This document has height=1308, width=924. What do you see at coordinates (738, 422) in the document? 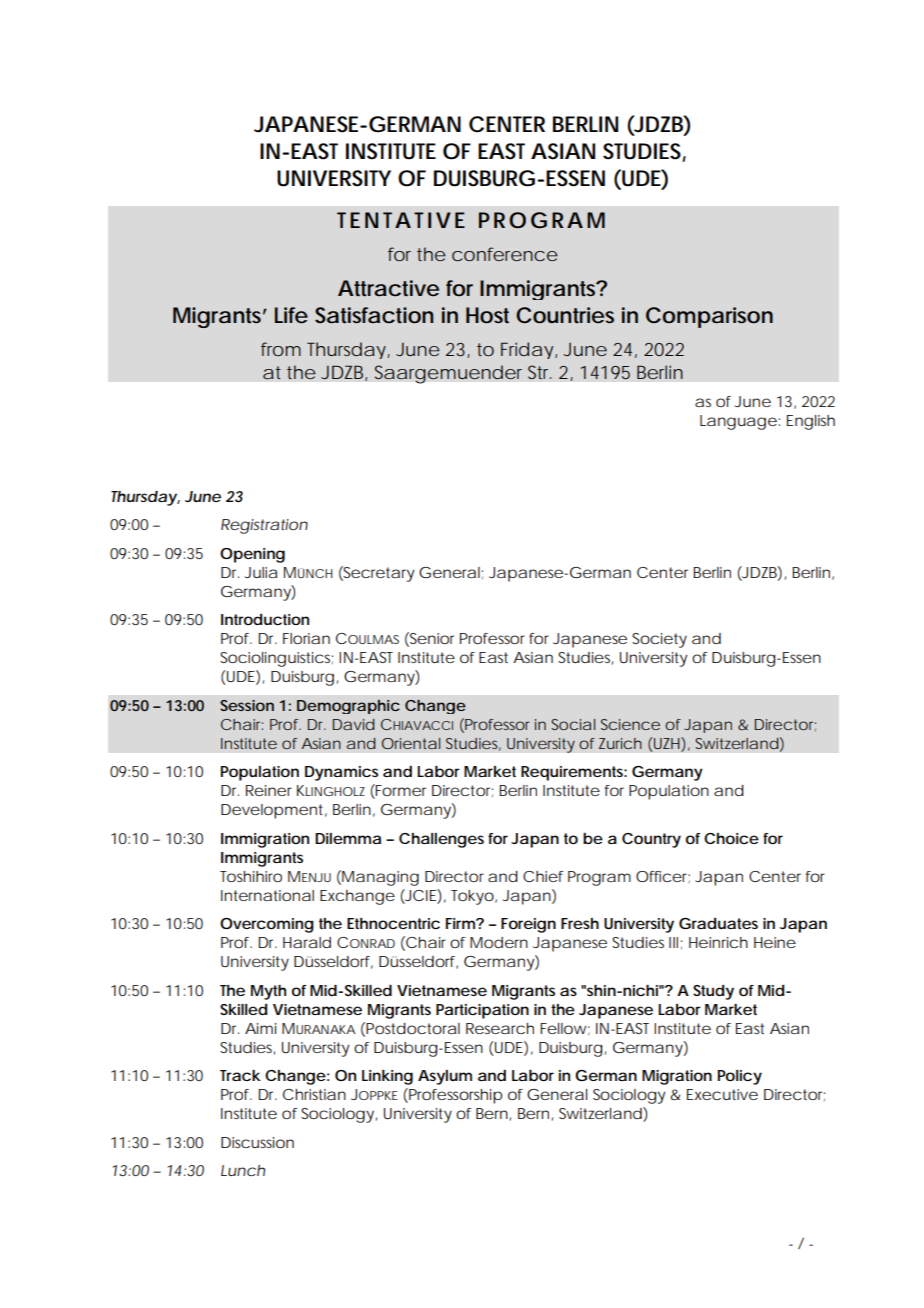
I see `Language` at bounding box center [738, 422].
